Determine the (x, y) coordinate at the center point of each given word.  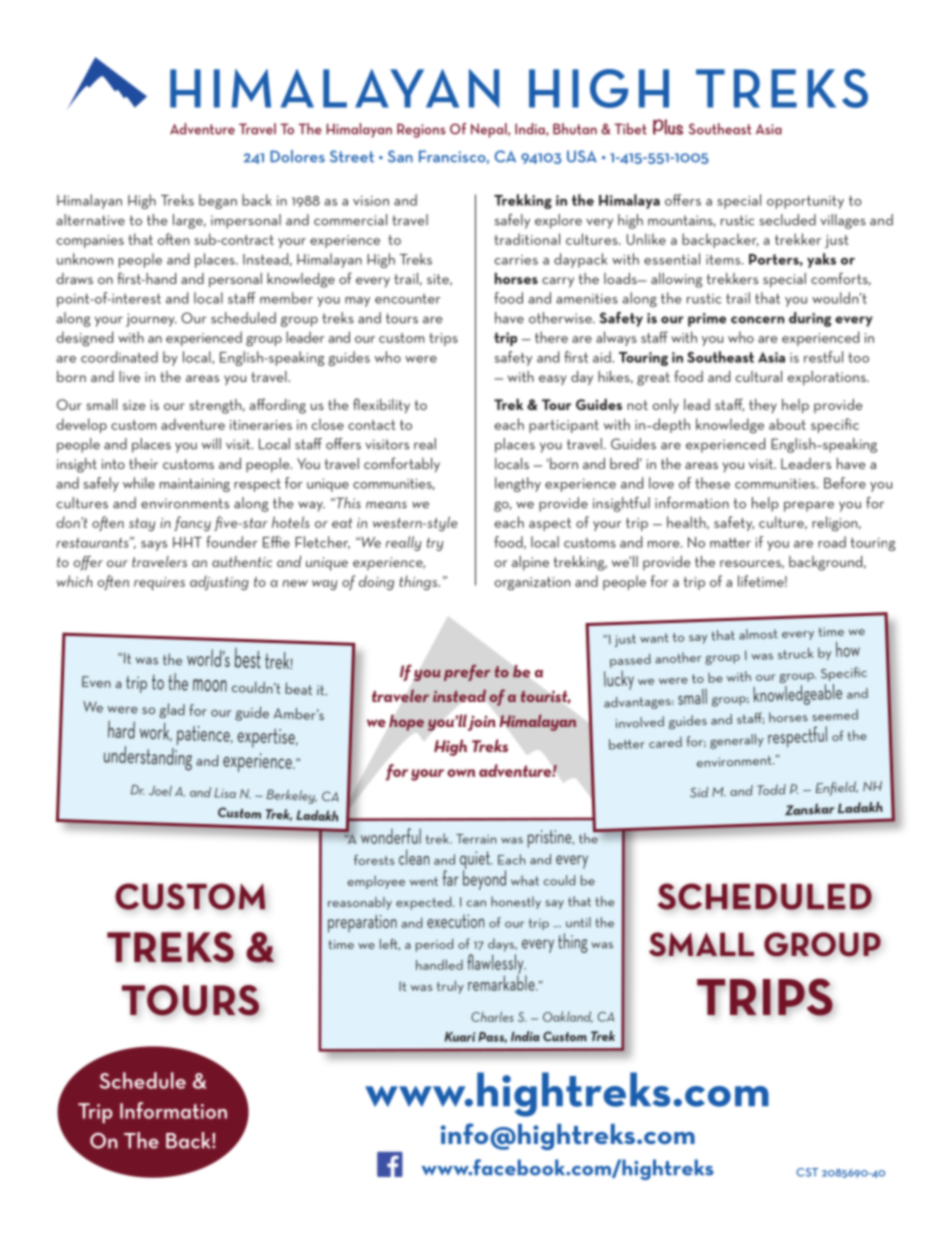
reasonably (360, 903)
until (578, 922)
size (134, 405)
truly (450, 987)
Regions (421, 130)
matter (730, 542)
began (218, 201)
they (763, 406)
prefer (467, 673)
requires (159, 583)
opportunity (805, 202)
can (476, 903)
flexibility (381, 406)
